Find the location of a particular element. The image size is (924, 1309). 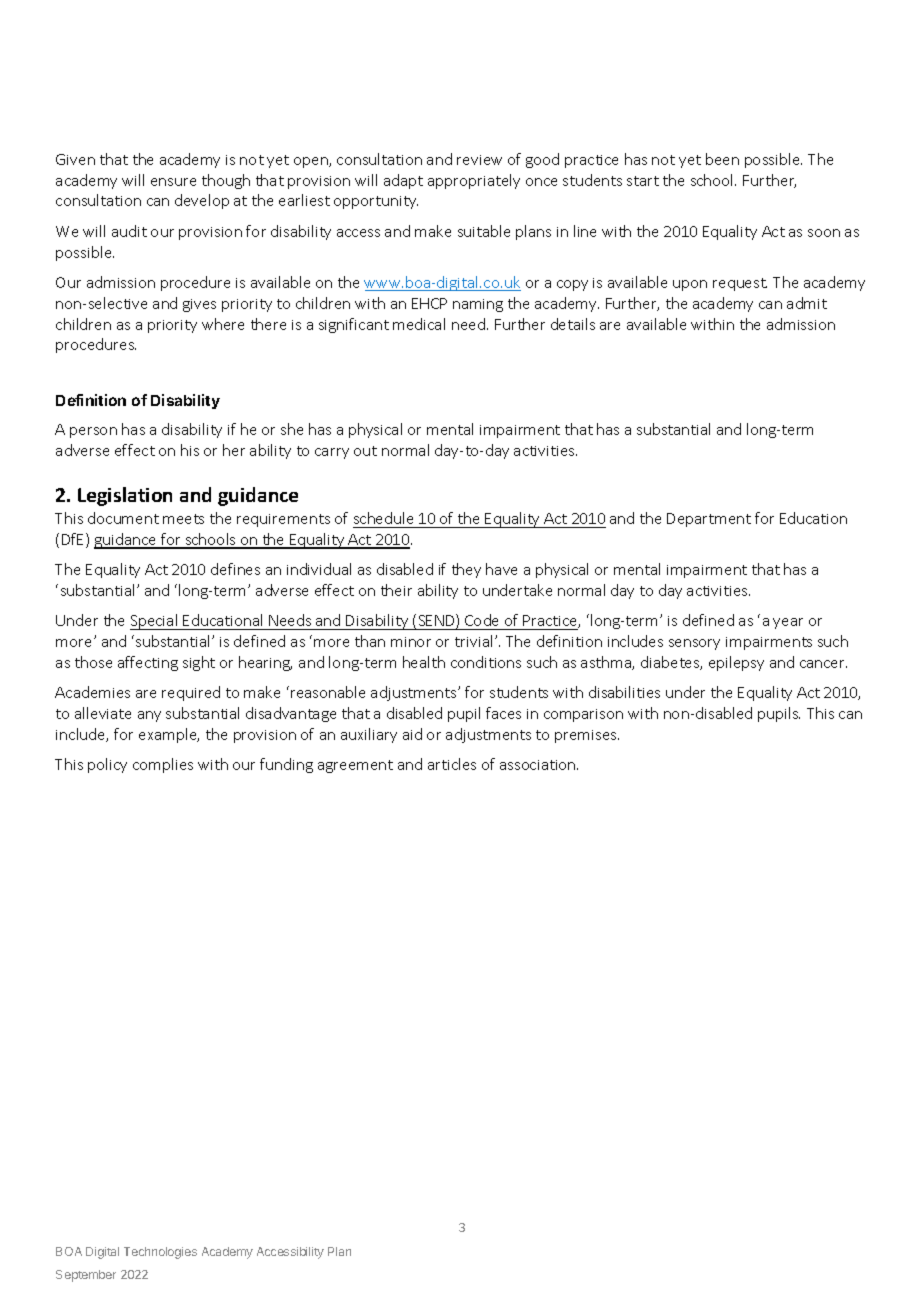

Technologies is located at coordinates (160, 1253).
